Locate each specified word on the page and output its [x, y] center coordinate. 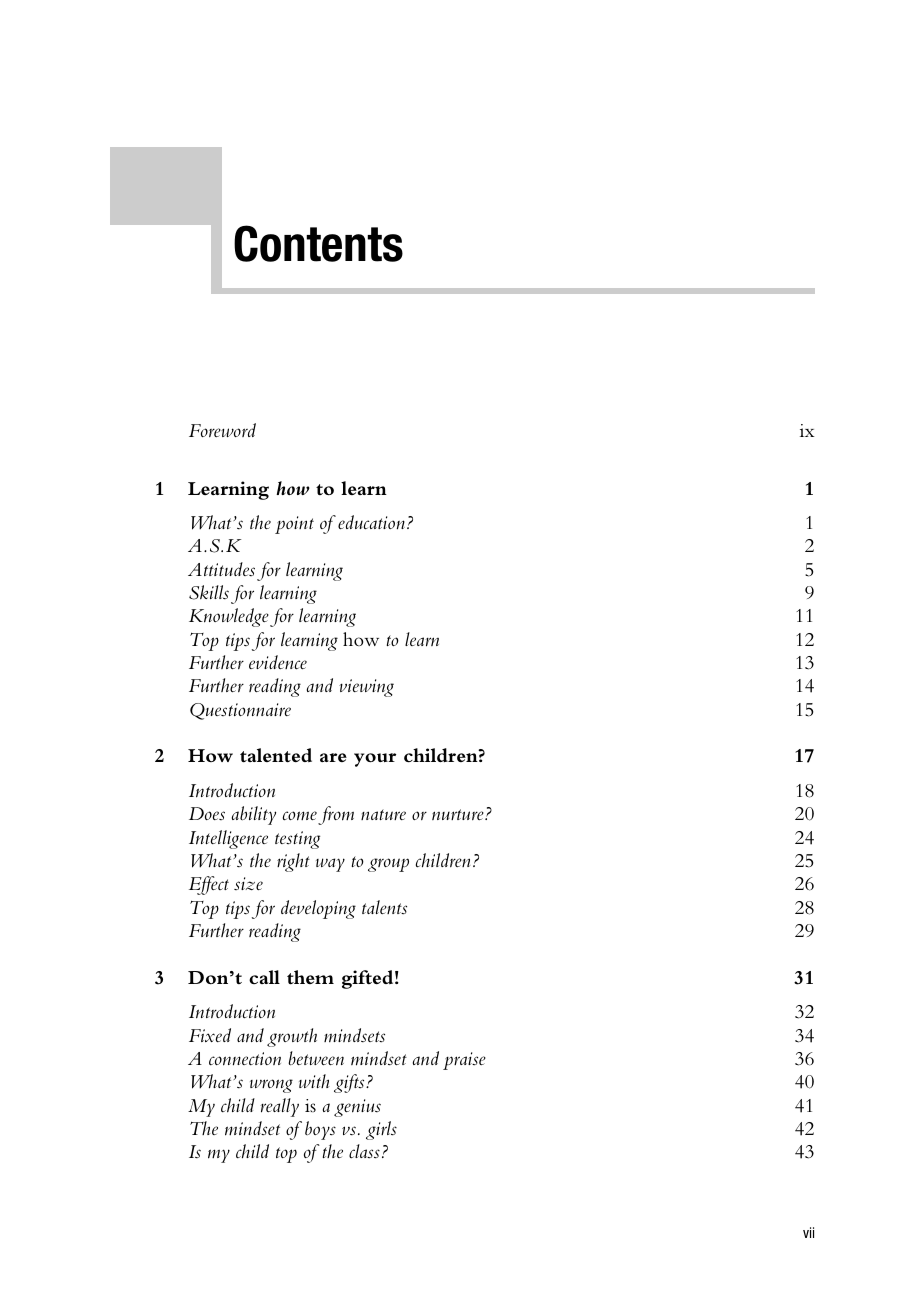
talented [276, 755]
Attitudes [221, 569]
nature [383, 814]
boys [320, 1130]
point [294, 525]
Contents [318, 243]
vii [808, 1232]
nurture [459, 815]
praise [464, 1061]
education [371, 522]
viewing [366, 688]
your [375, 760]
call [264, 977]
